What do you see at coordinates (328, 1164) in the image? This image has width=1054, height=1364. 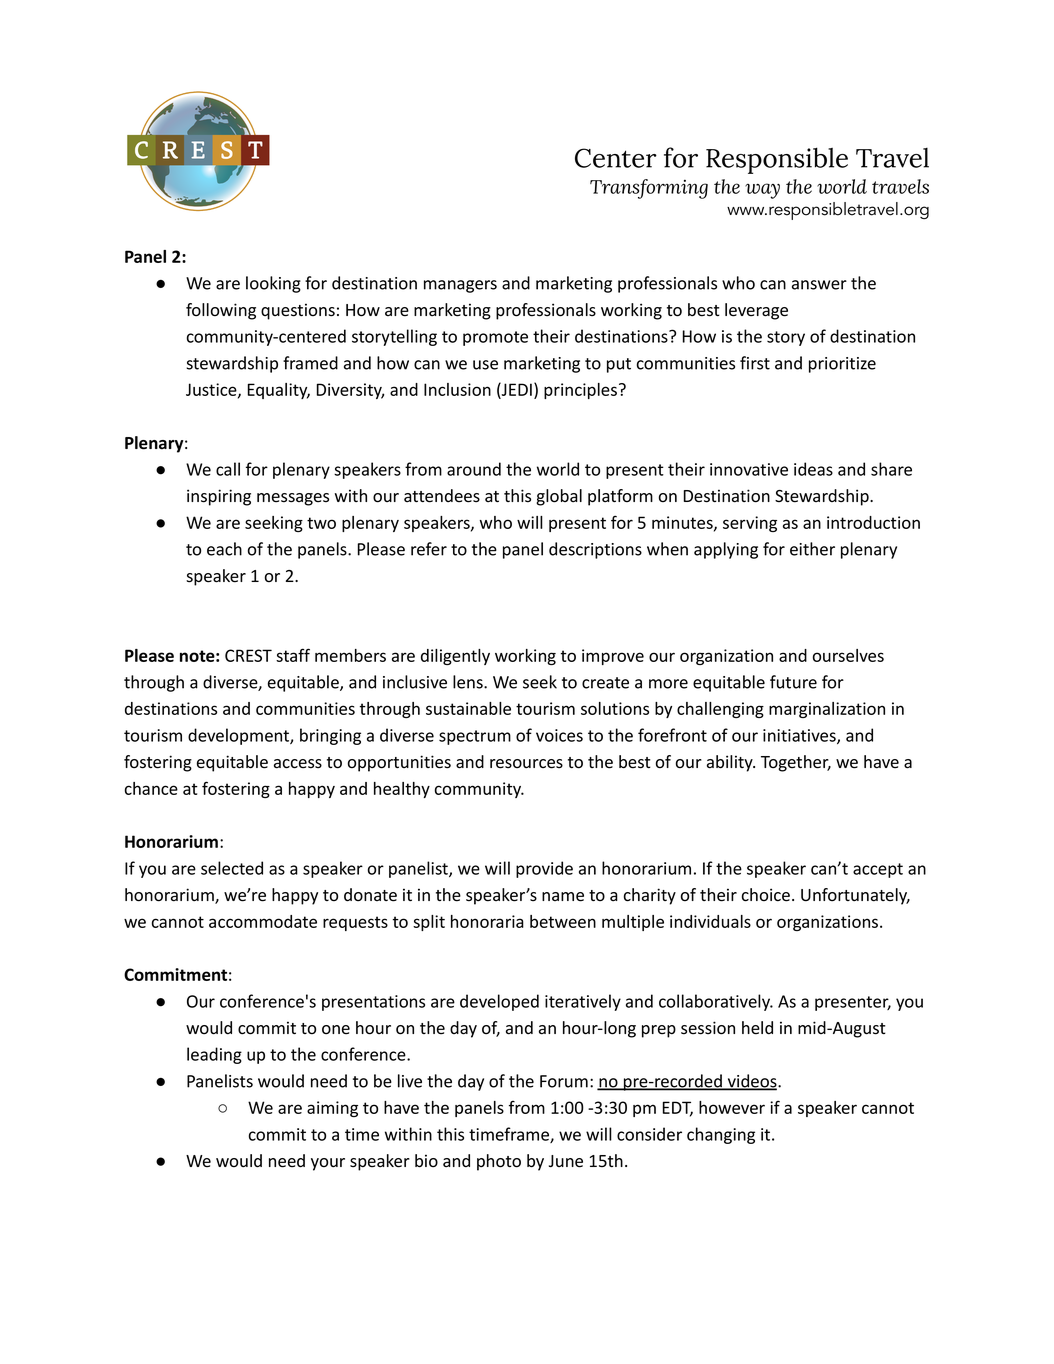 I see `your` at bounding box center [328, 1164].
